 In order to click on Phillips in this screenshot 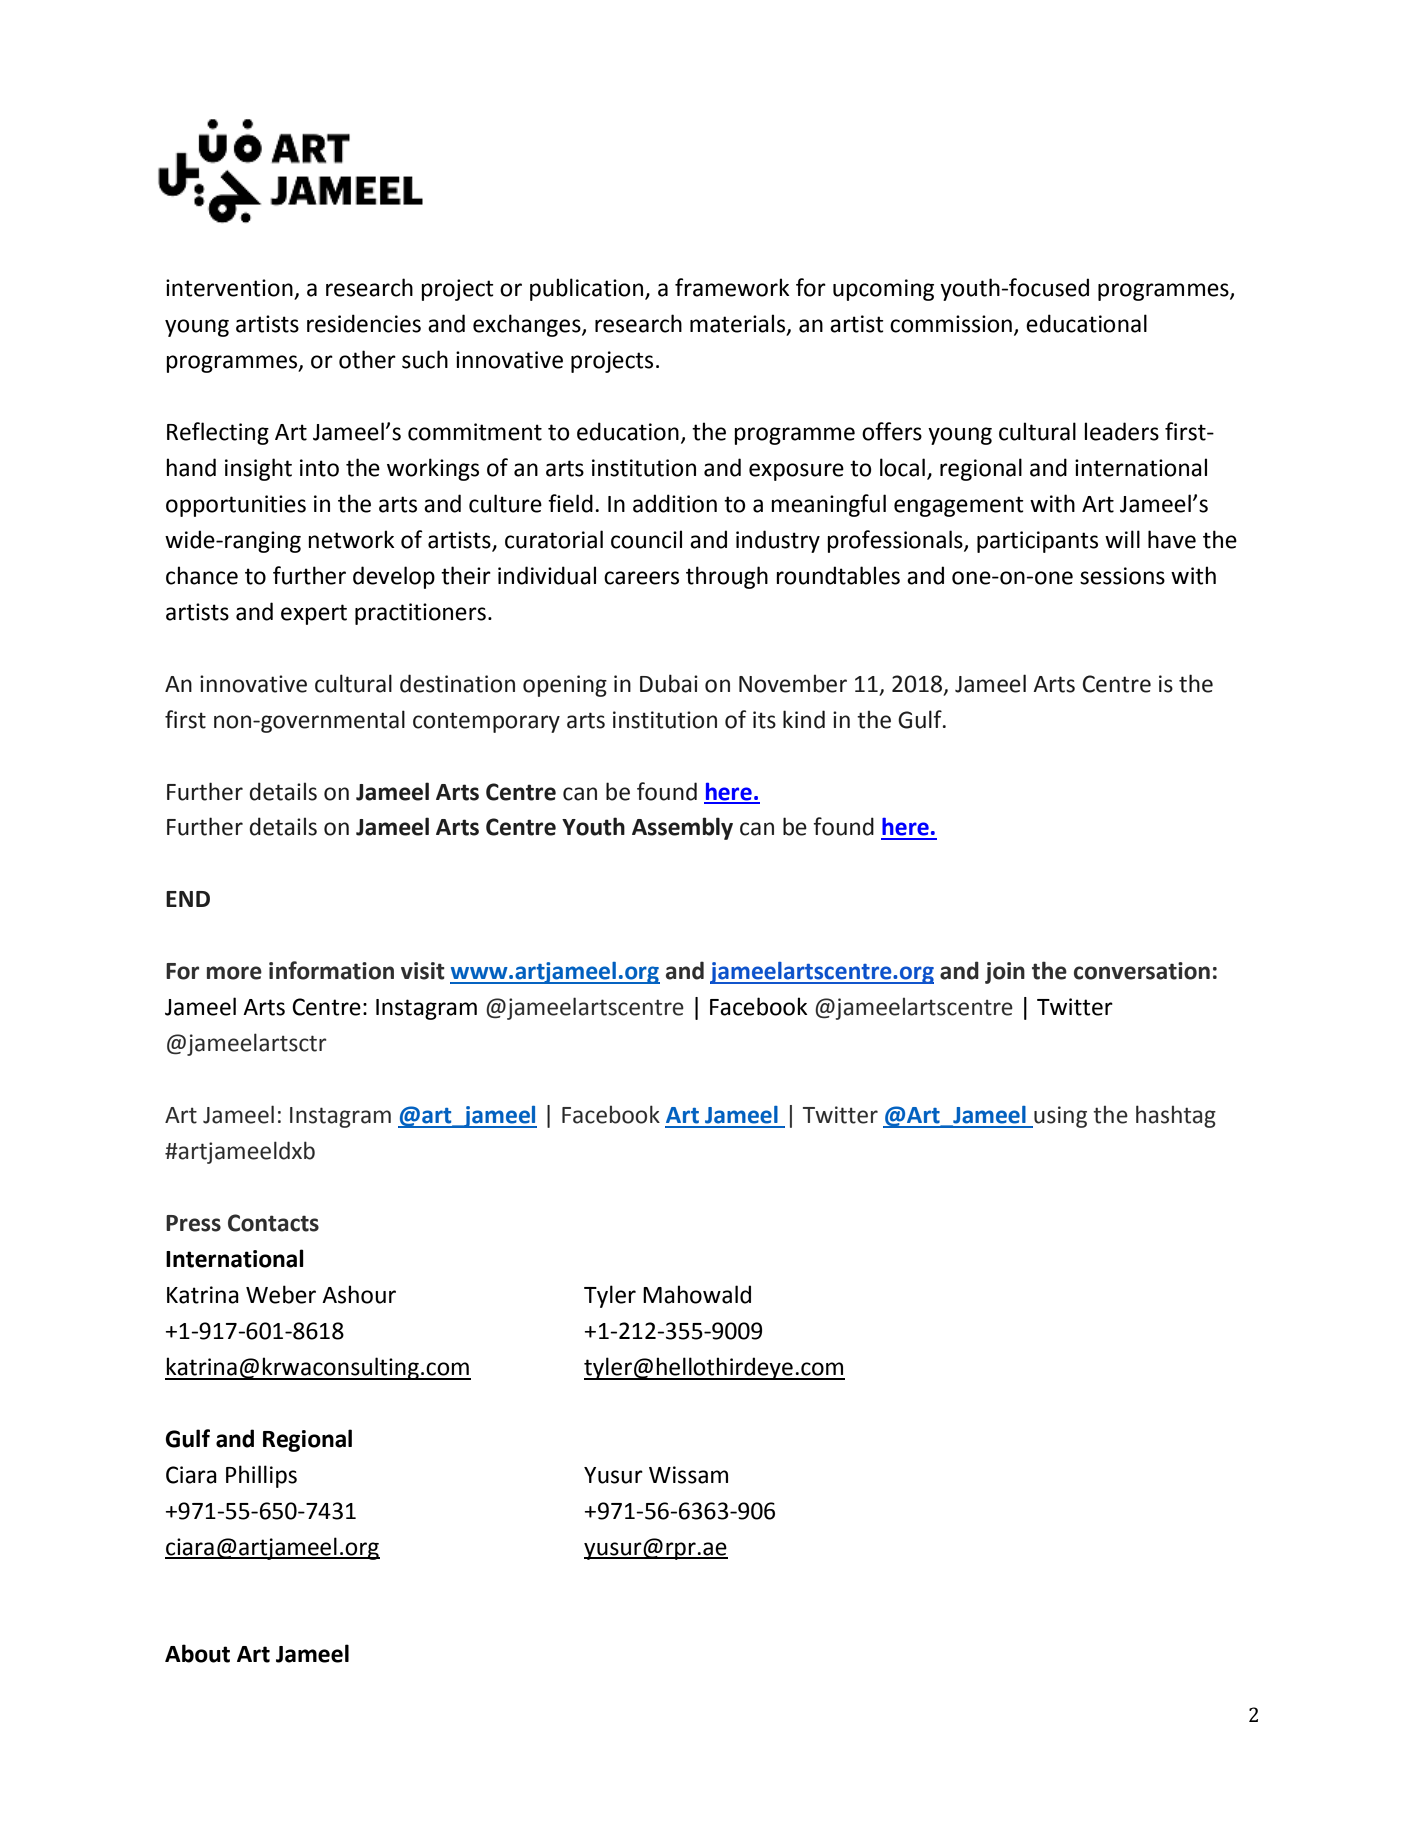, I will do `click(261, 1476)`.
